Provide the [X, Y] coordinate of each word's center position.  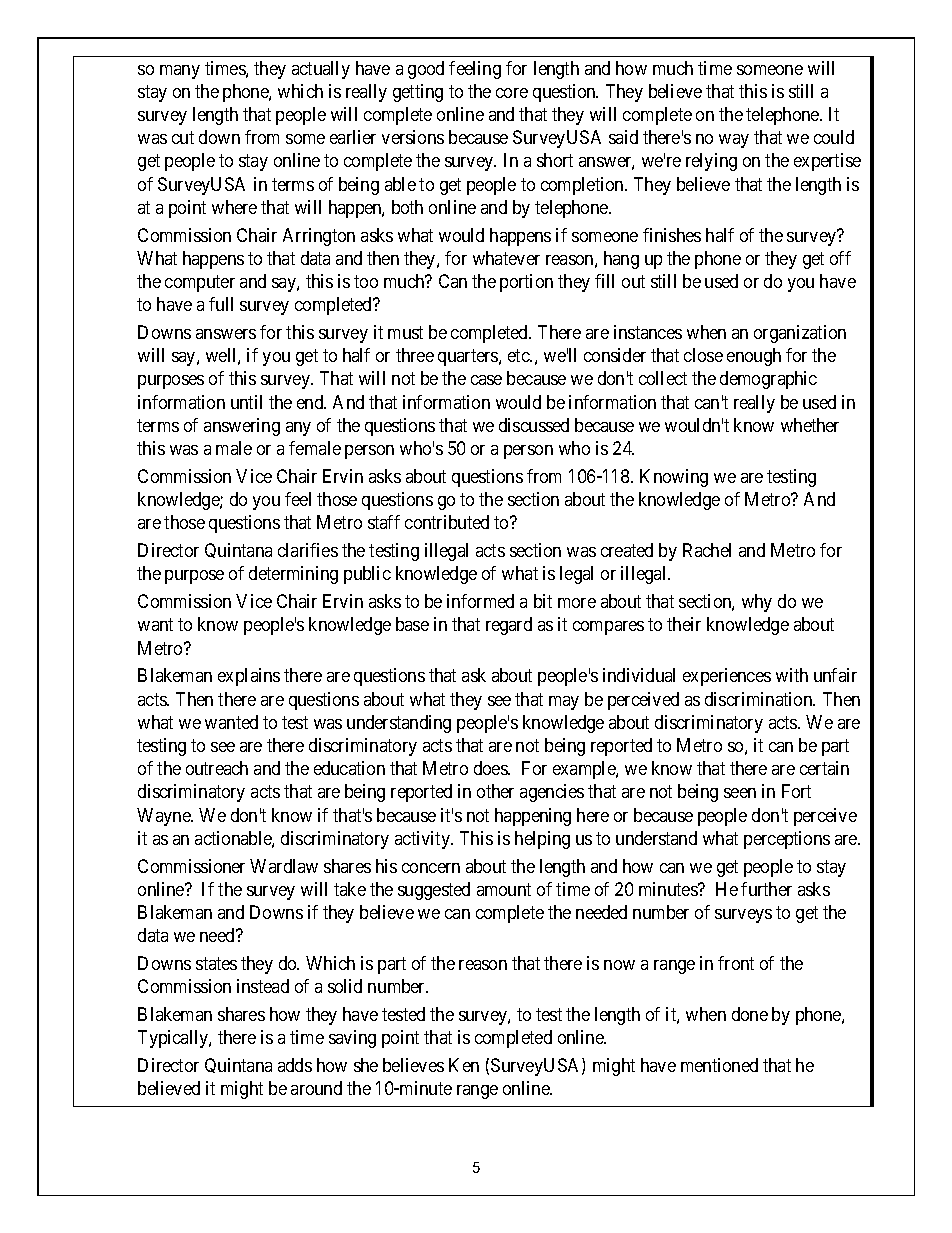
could [834, 137]
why [757, 603]
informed [480, 601]
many [180, 72]
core [512, 93]
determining [293, 575]
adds [295, 1065]
